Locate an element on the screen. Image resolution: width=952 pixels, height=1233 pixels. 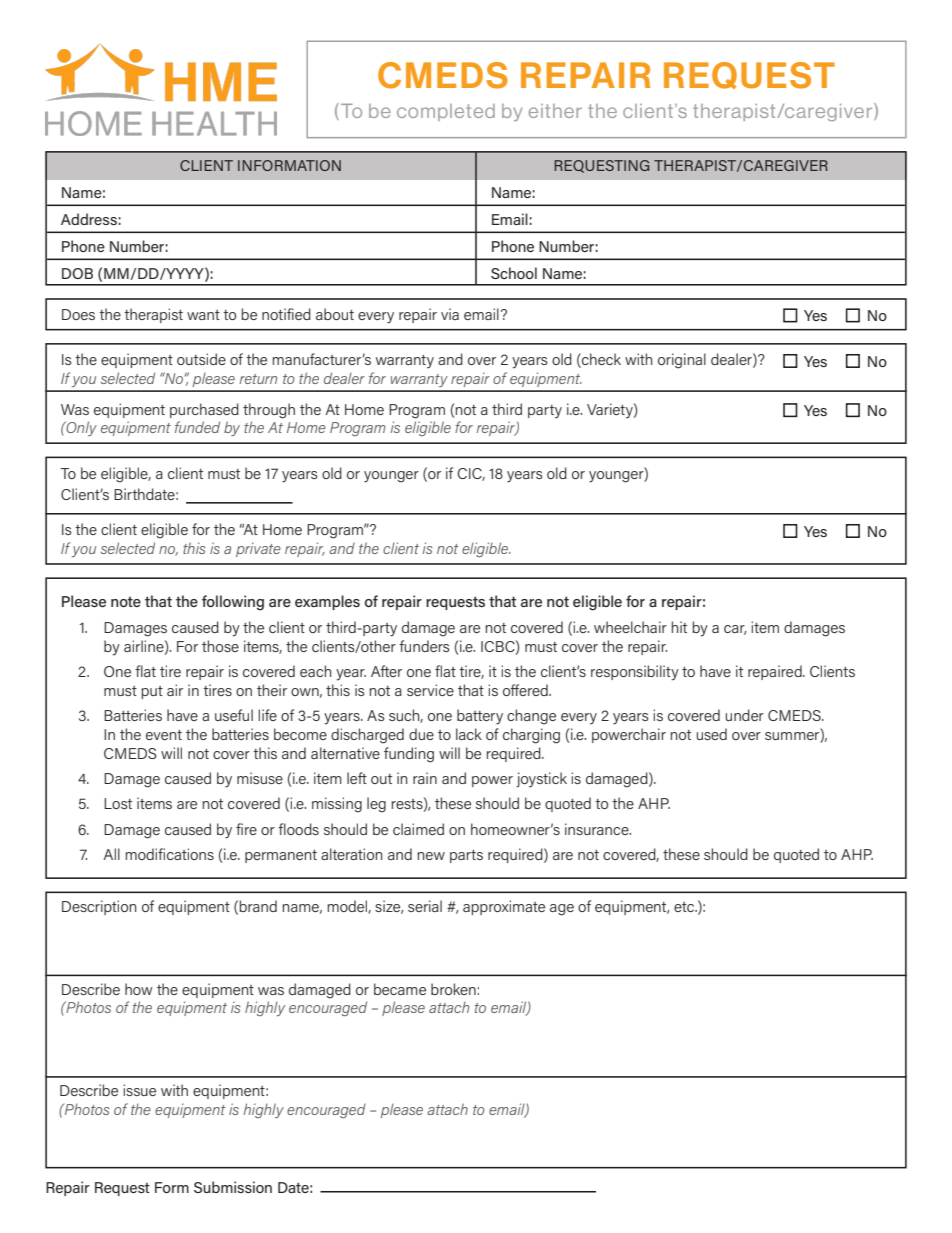
wheelchair is located at coordinates (630, 627).
